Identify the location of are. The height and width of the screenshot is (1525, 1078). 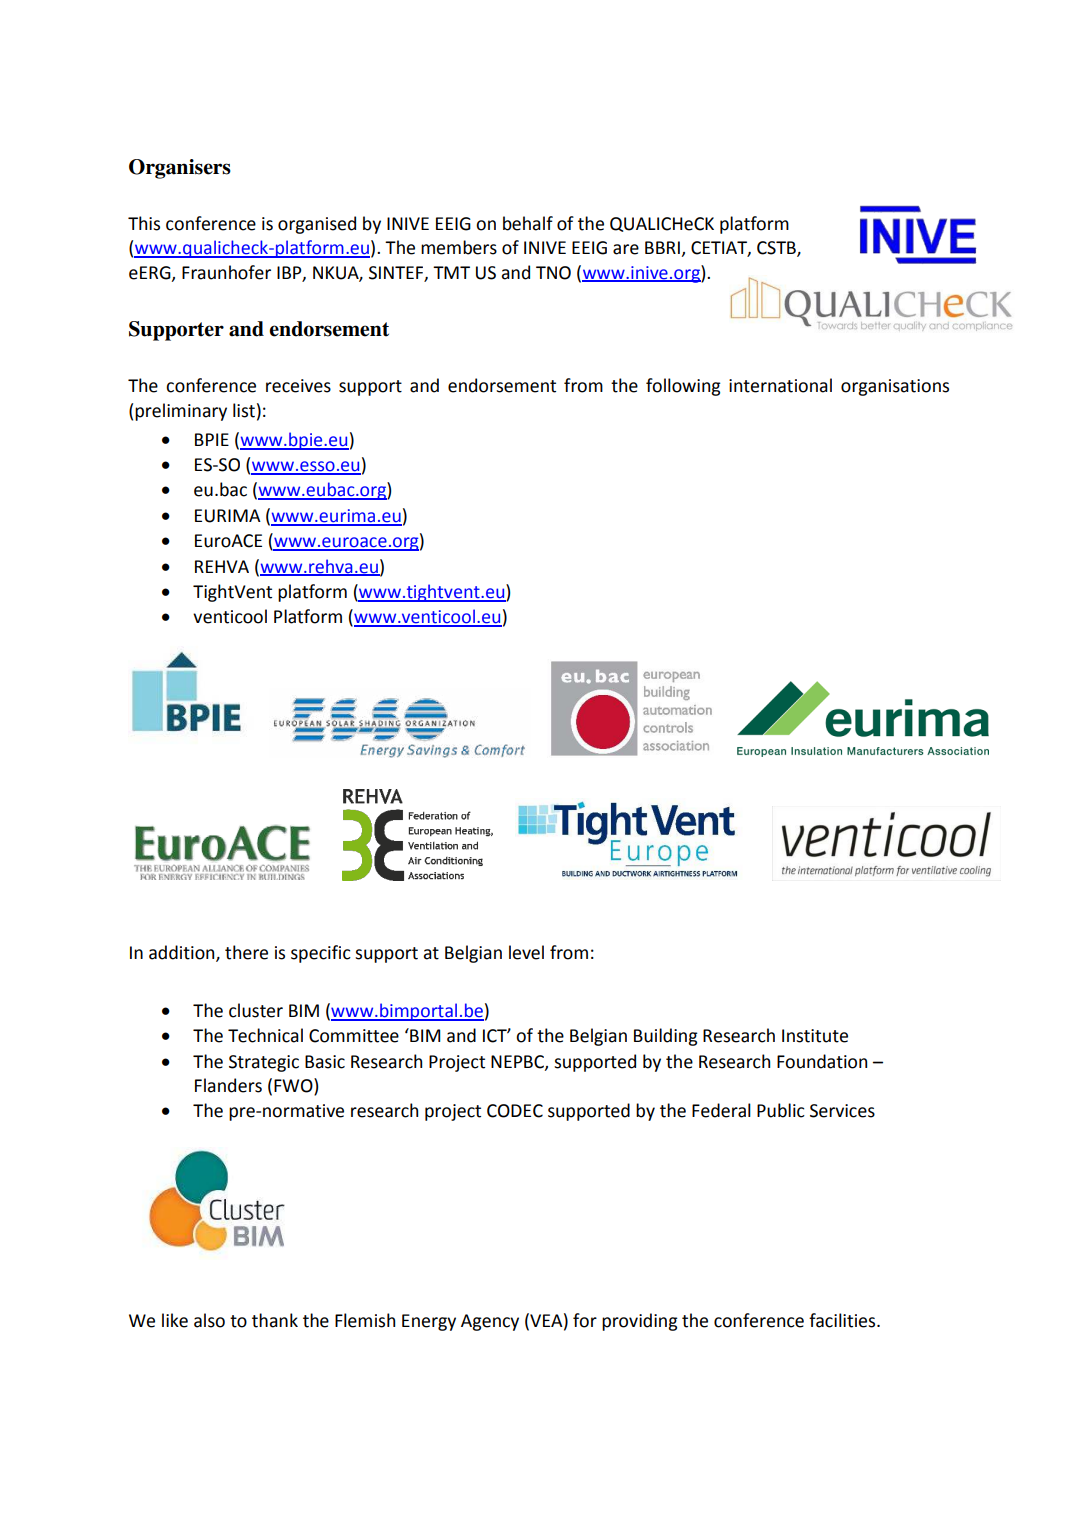
(626, 249).
